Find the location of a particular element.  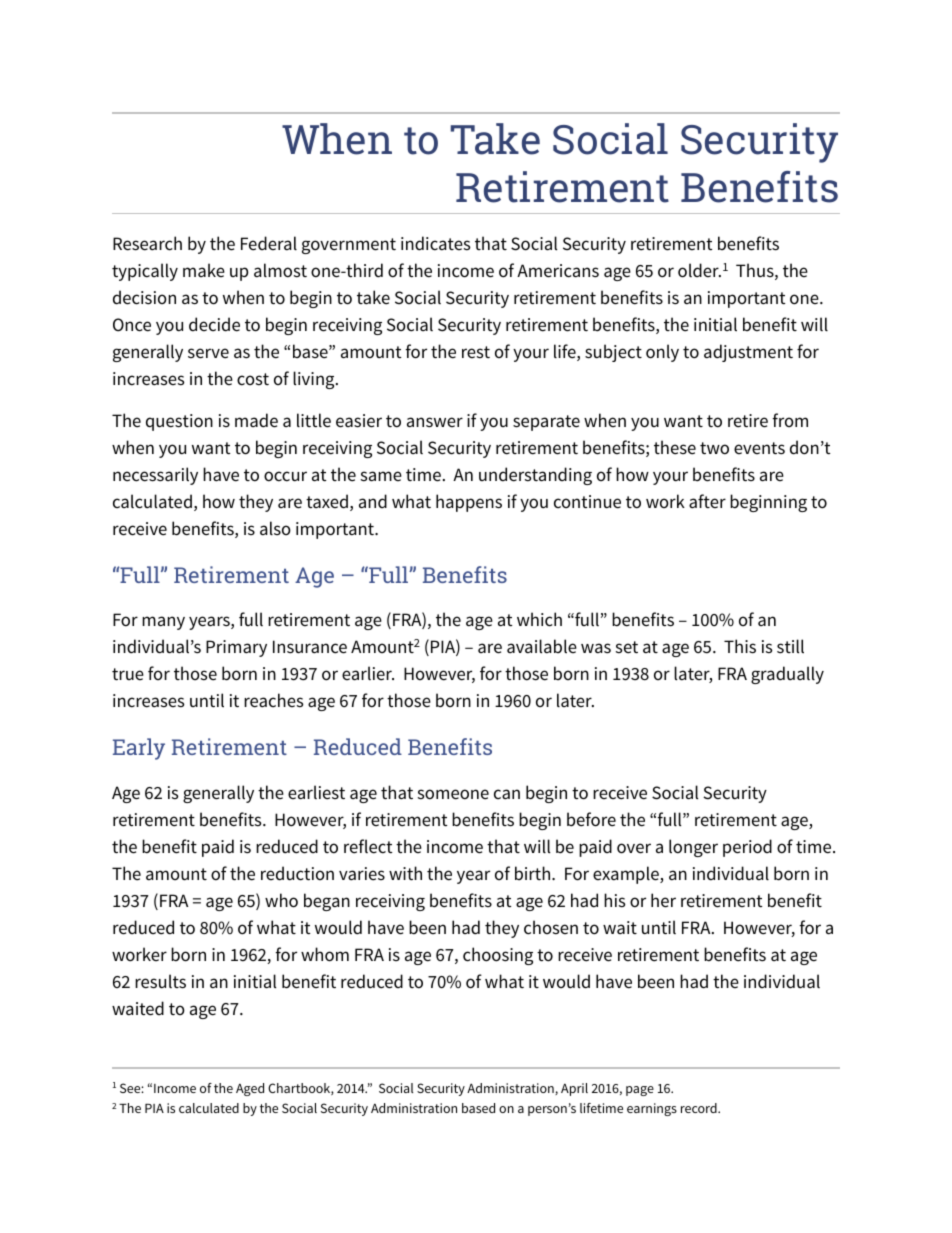

Aged is located at coordinates (250, 1089).
